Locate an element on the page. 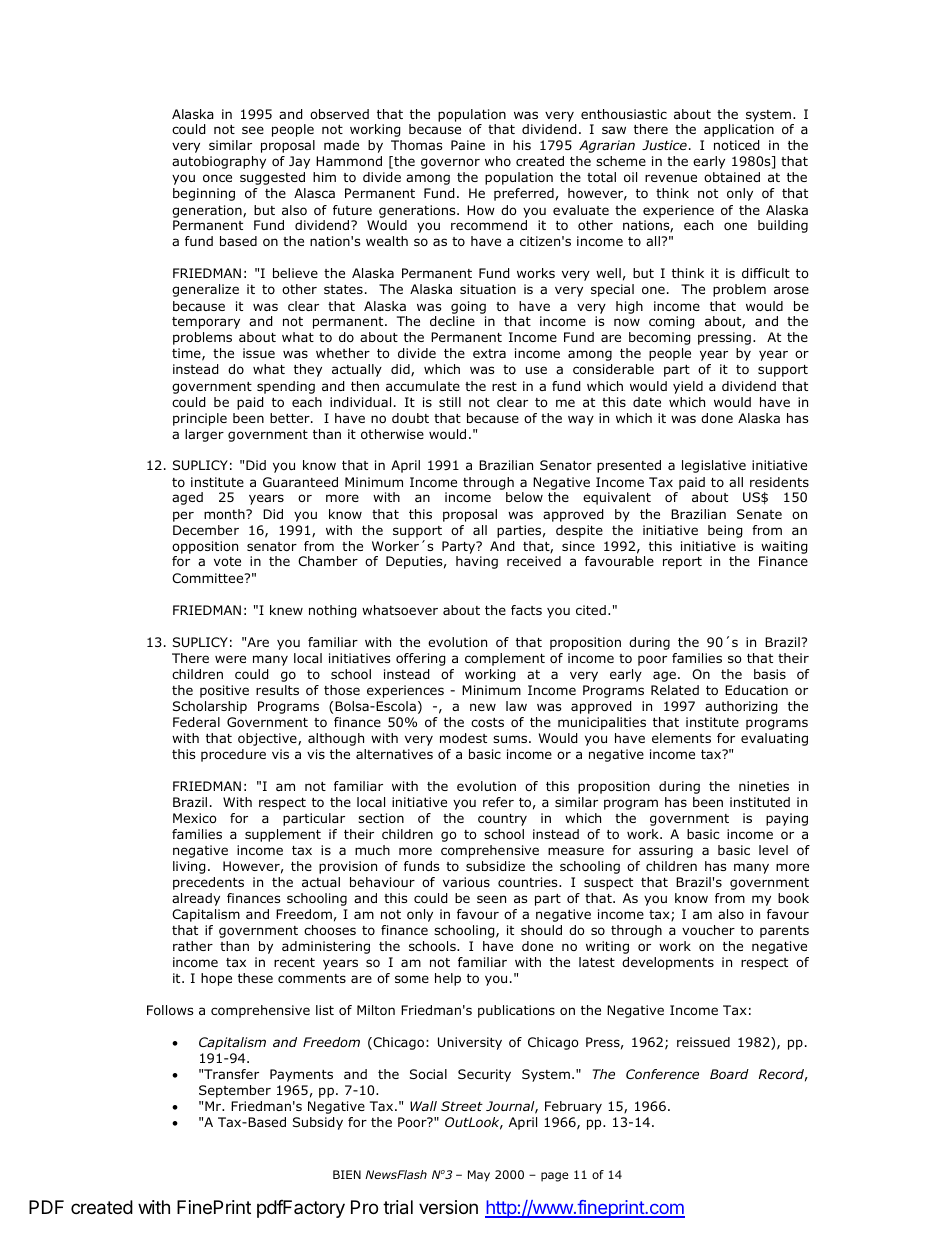  May is located at coordinates (479, 1176).
